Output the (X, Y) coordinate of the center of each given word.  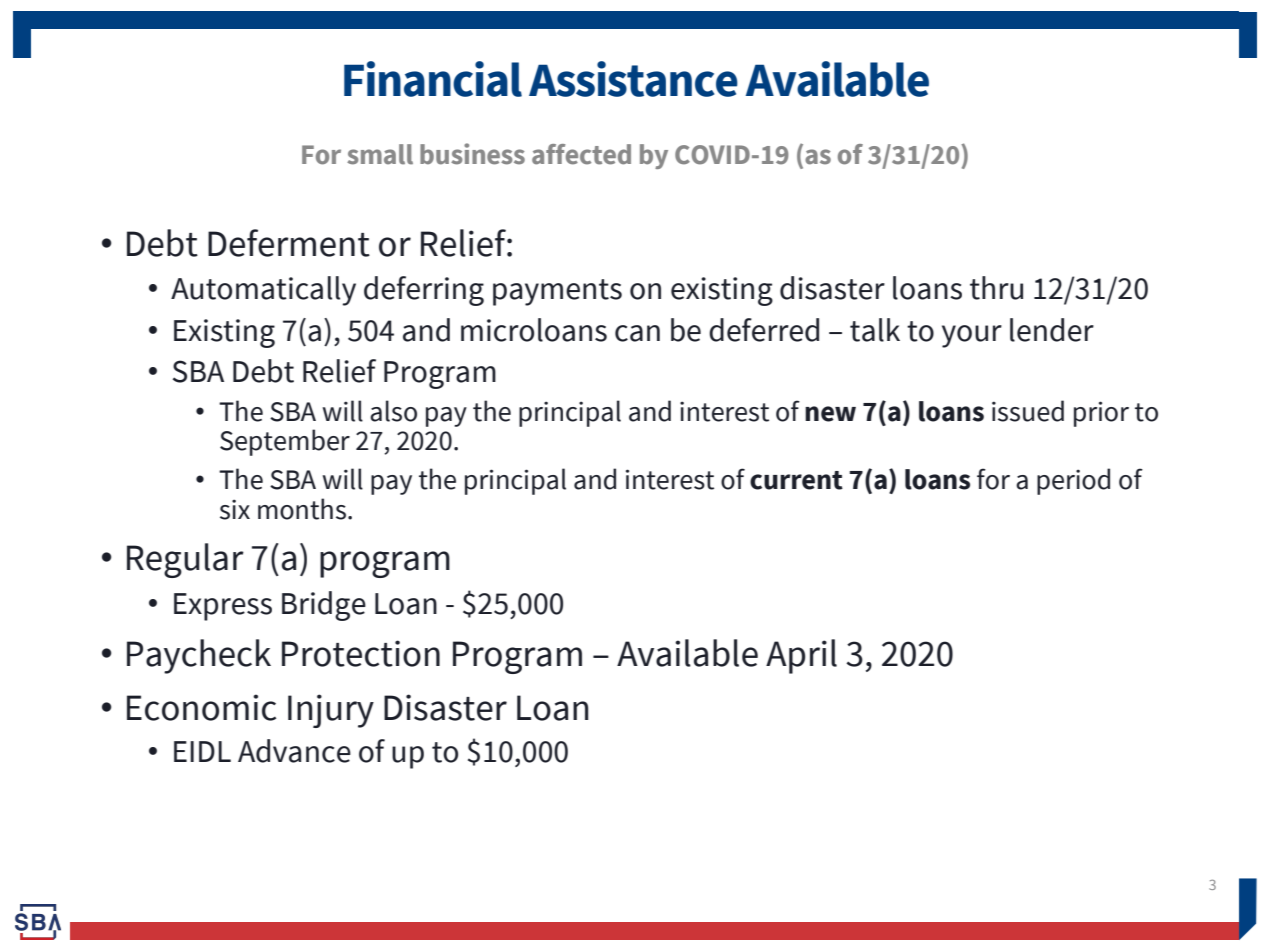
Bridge (324, 606)
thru (996, 288)
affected (581, 154)
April (801, 656)
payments (557, 292)
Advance (294, 751)
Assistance (633, 79)
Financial (433, 79)
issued (1028, 411)
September (285, 442)
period (1073, 481)
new (830, 414)
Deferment (289, 243)
